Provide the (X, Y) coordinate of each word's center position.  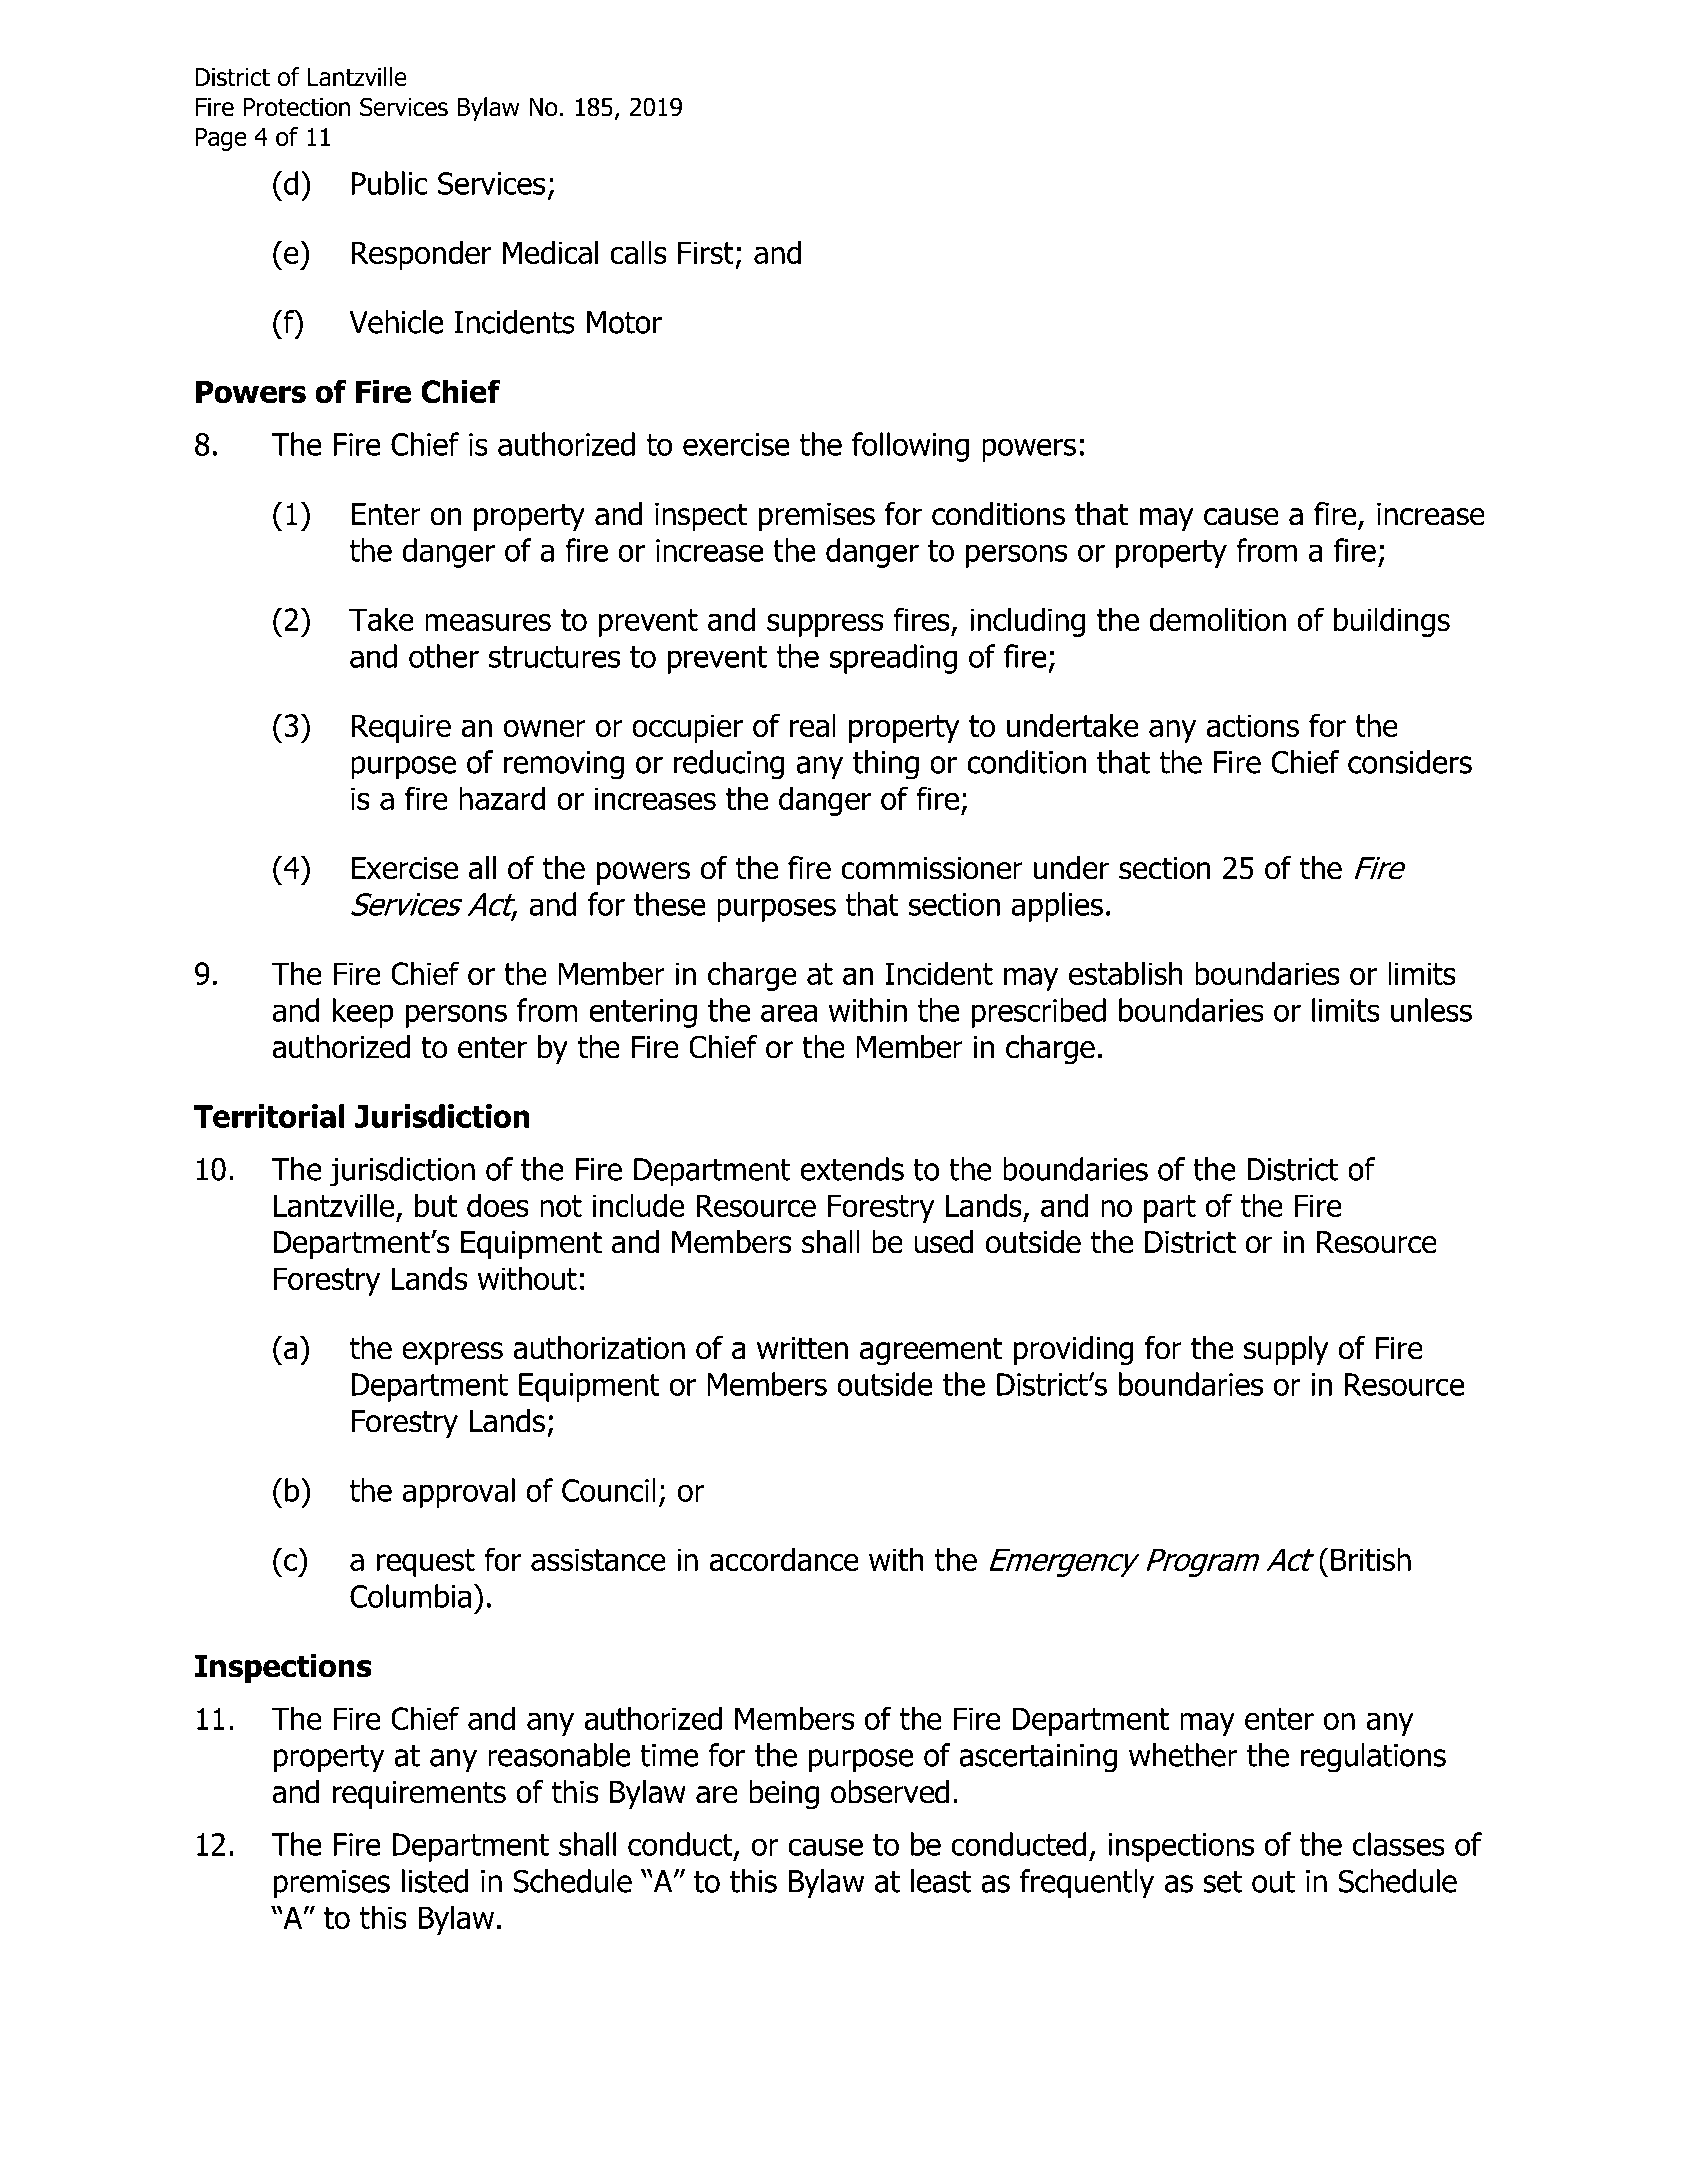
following (910, 447)
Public (389, 183)
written (802, 1348)
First (706, 252)
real (813, 725)
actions (1253, 725)
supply (1286, 1350)
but (436, 1205)
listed (435, 1881)
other (444, 656)
